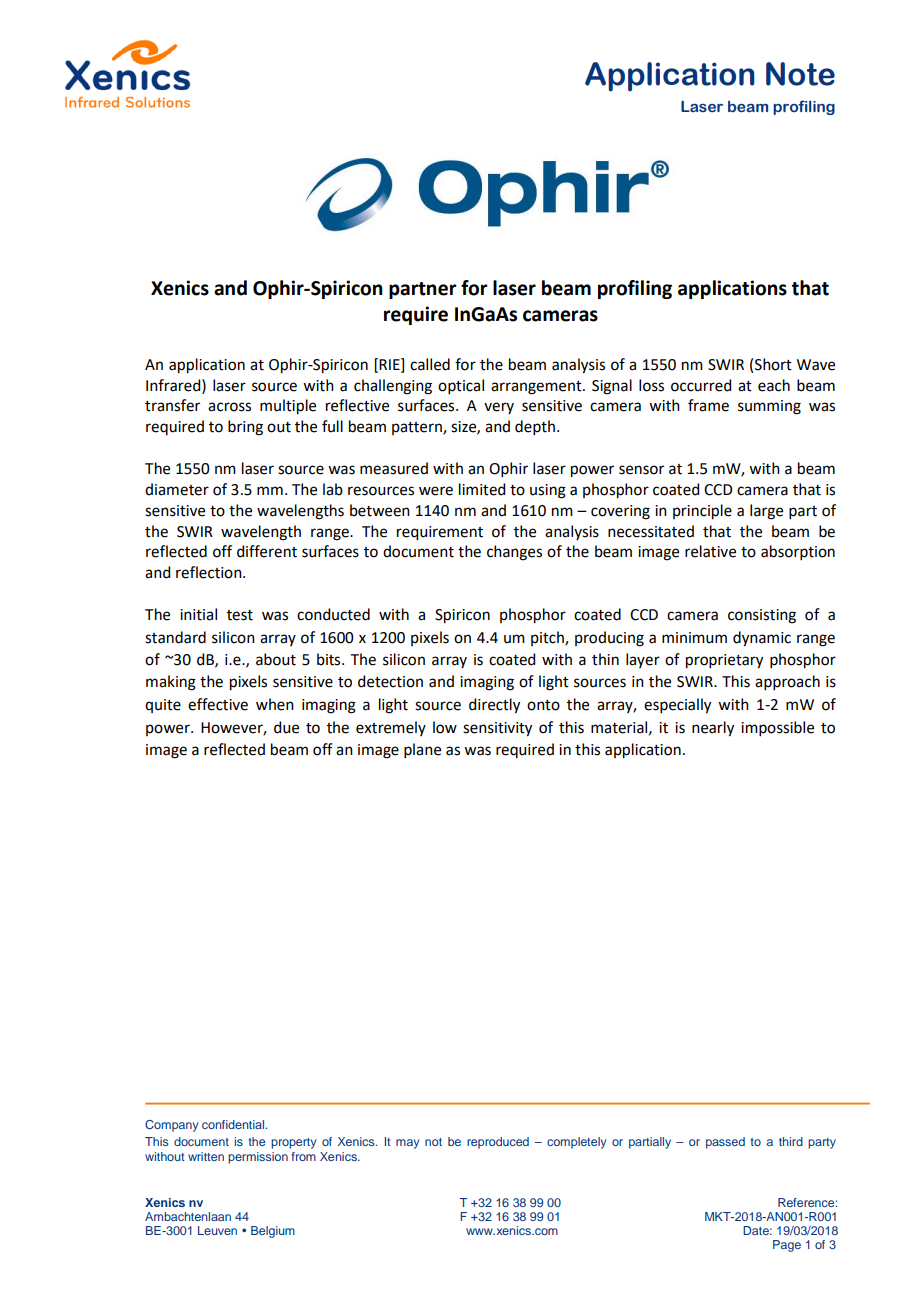  Describe the element at coordinates (229, 407) in the page. I see `across` at that location.
